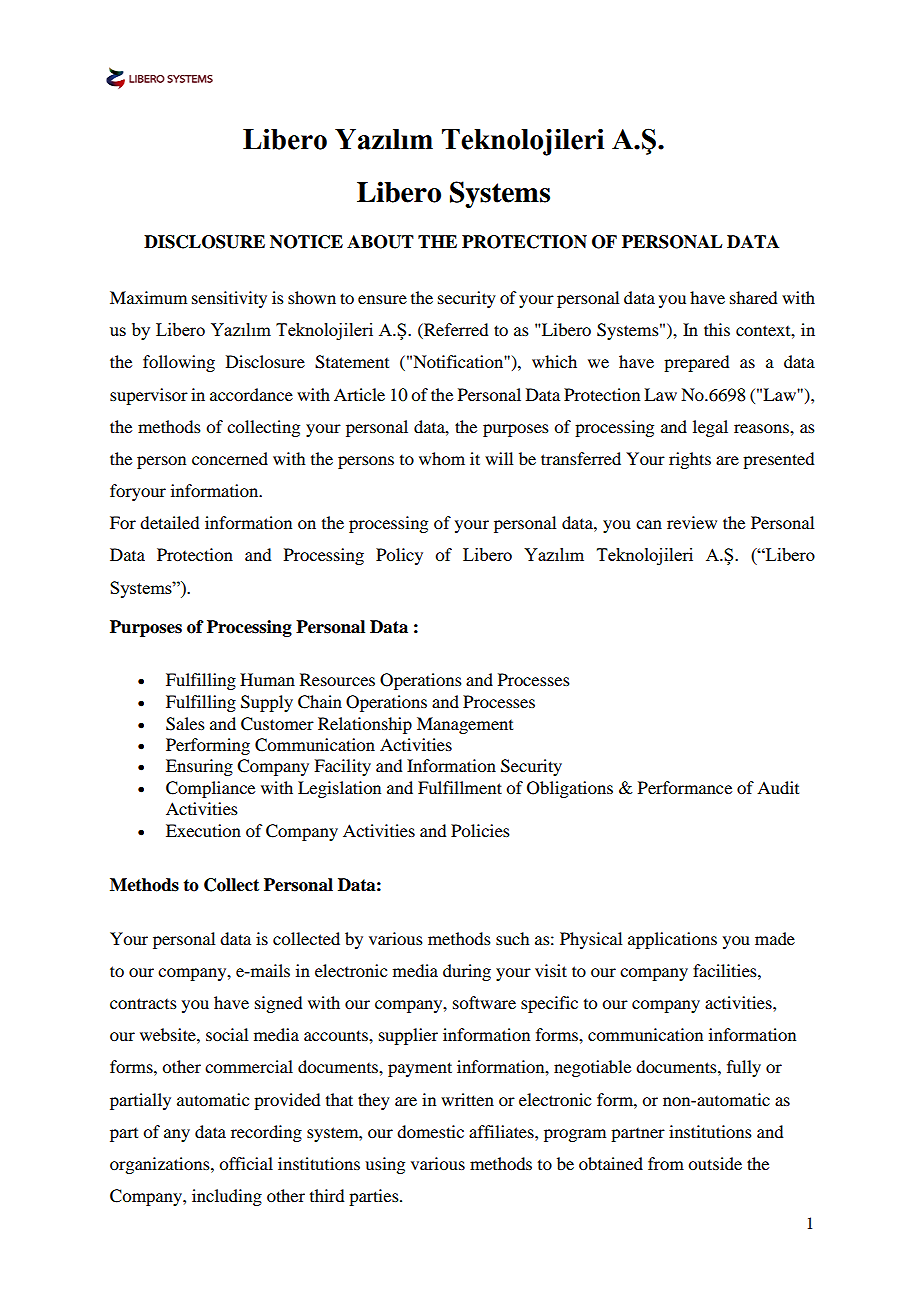  I want to click on applications, so click(672, 940).
